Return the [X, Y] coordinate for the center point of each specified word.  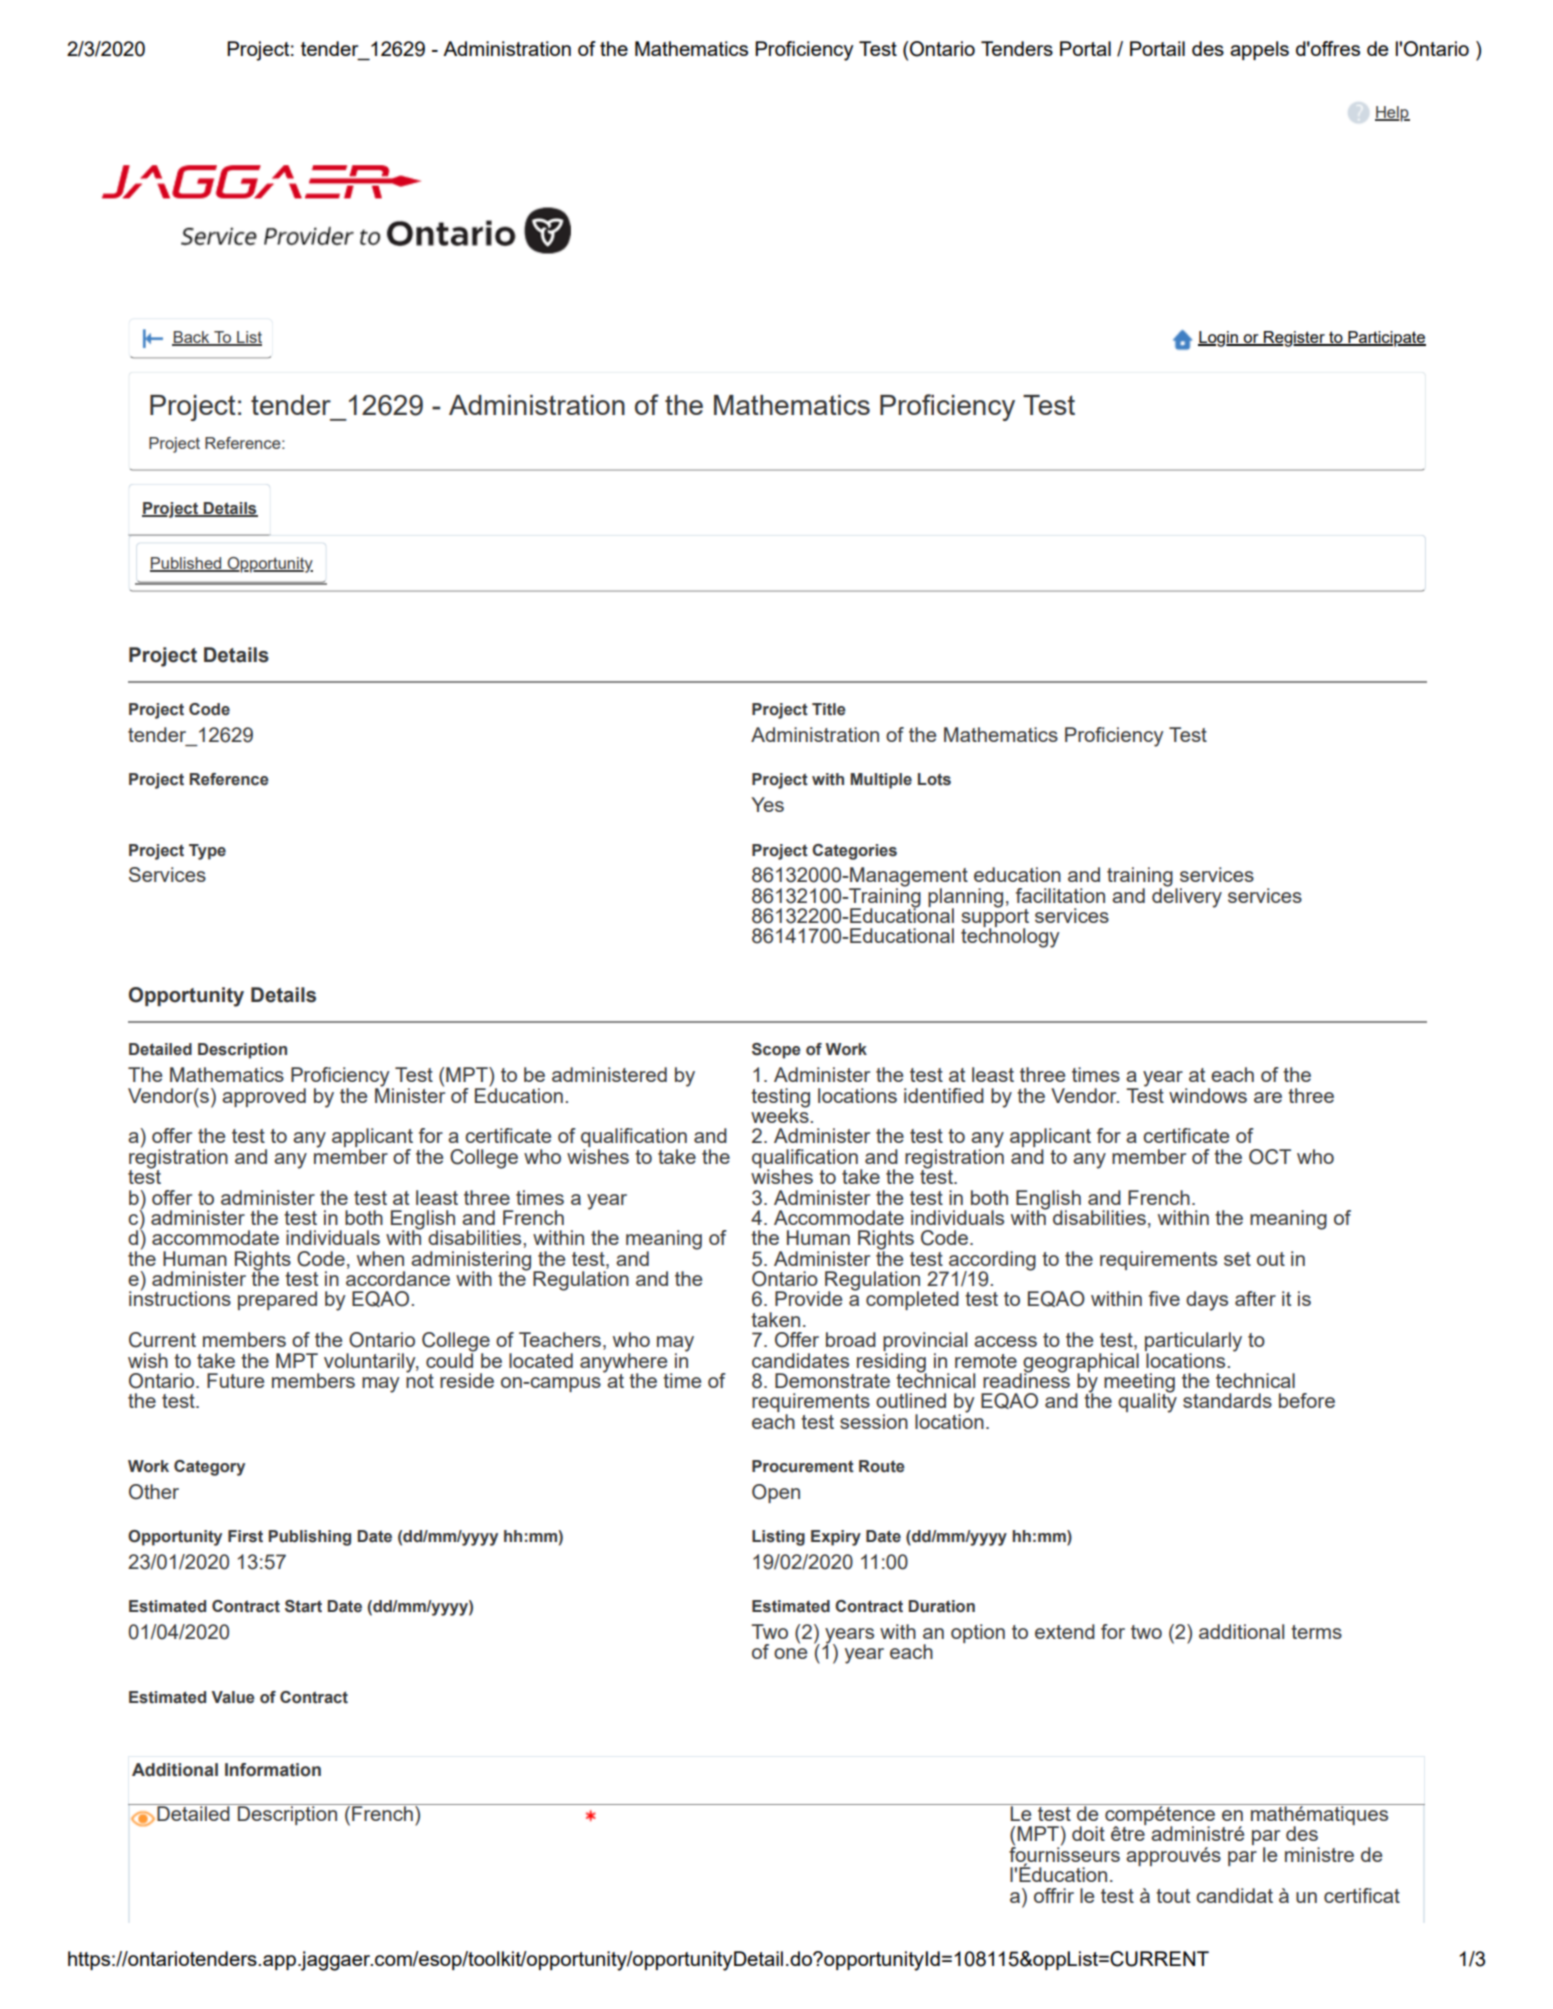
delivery [1187, 896]
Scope [776, 1051]
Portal [1085, 48]
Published [187, 564]
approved [264, 1097]
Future [235, 1380]
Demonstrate [832, 1380]
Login [1219, 339]
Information [273, 1770]
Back [192, 338]
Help [1392, 114]
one [790, 1653]
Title [829, 709]
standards [1227, 1400]
